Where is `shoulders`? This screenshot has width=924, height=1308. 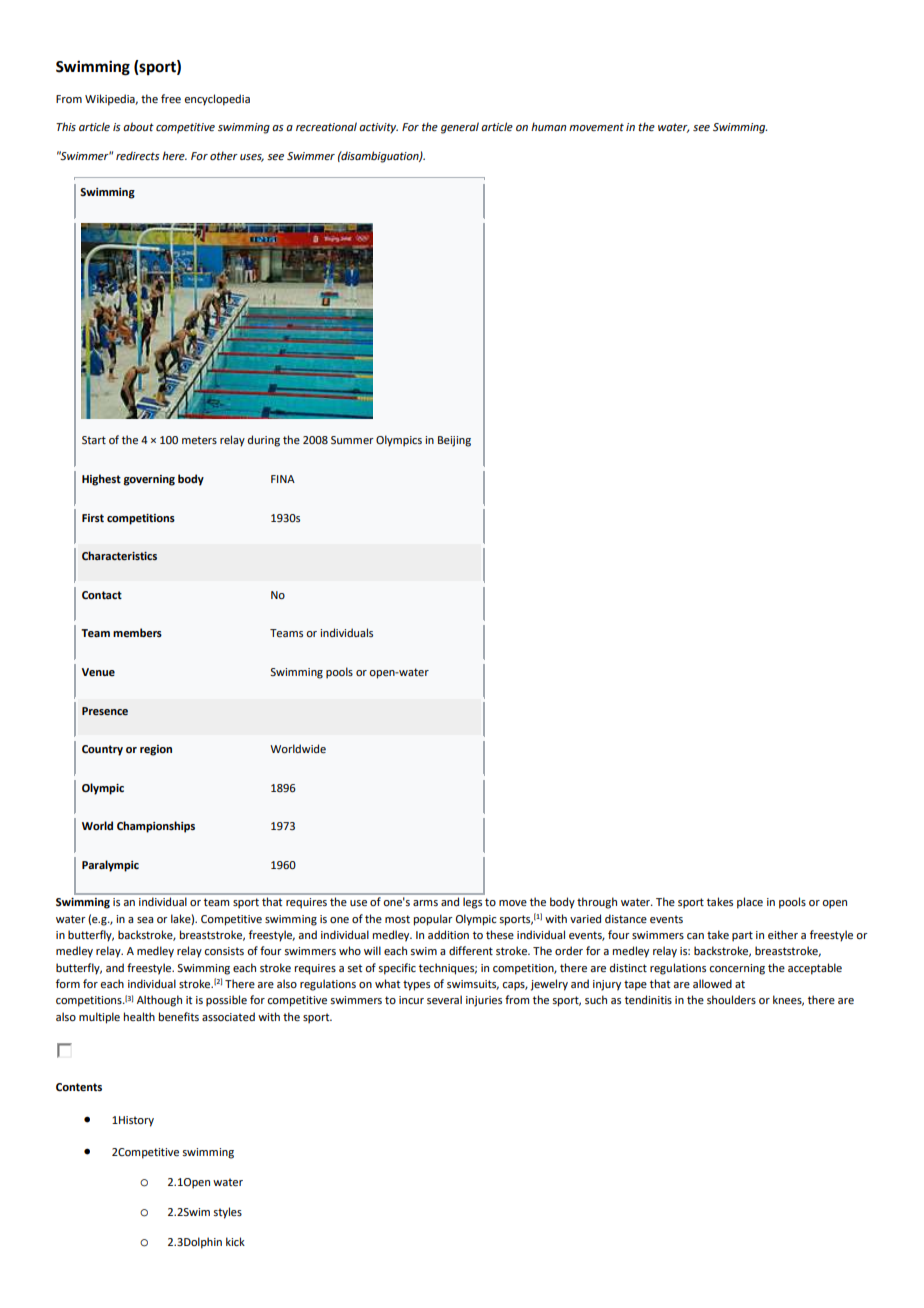 shoulders is located at coordinates (731, 999).
